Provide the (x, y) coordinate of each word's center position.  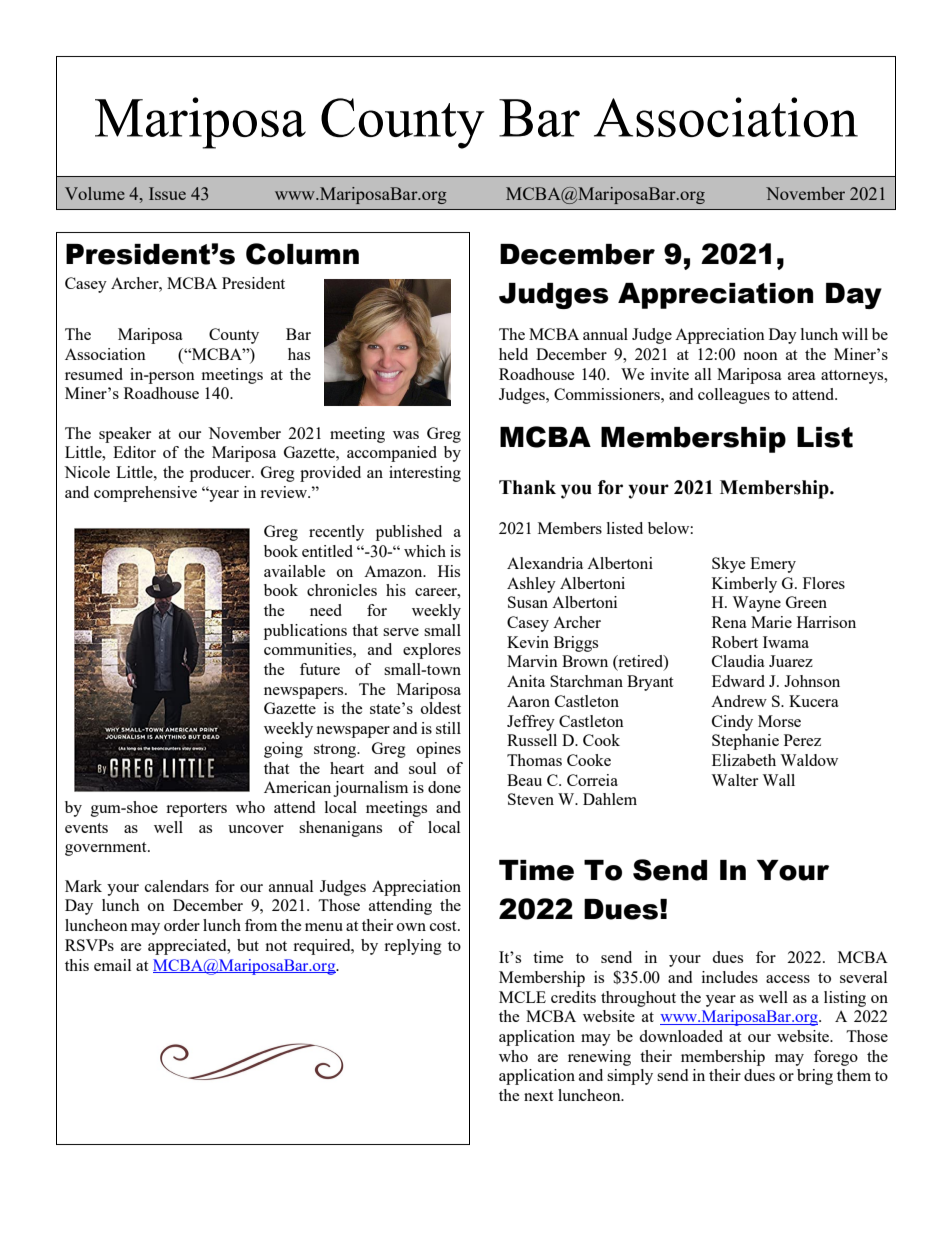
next (538, 1096)
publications (305, 632)
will (855, 334)
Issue (167, 193)
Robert (735, 642)
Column (302, 254)
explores (432, 651)
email (112, 965)
